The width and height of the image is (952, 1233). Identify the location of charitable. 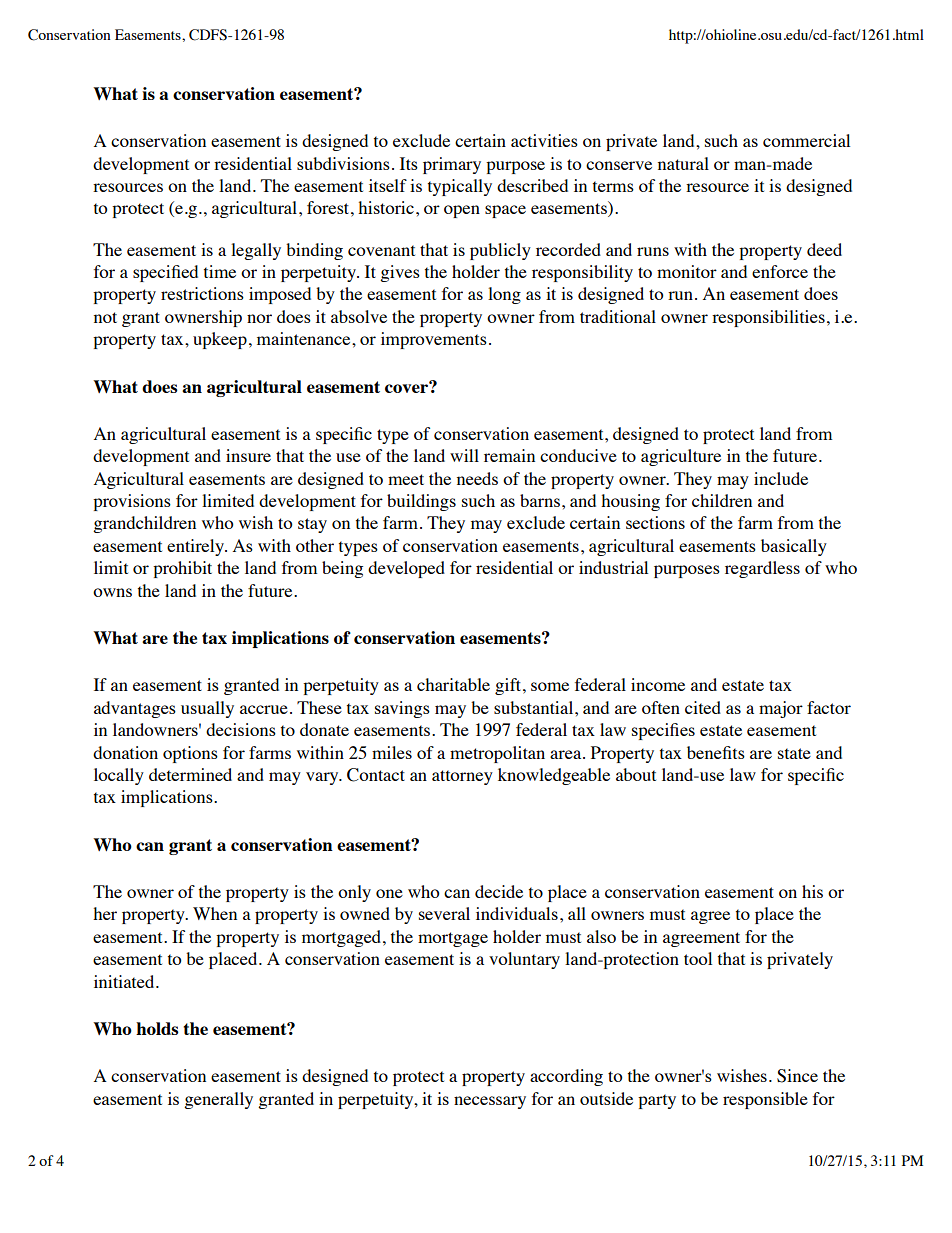
(453, 684).
